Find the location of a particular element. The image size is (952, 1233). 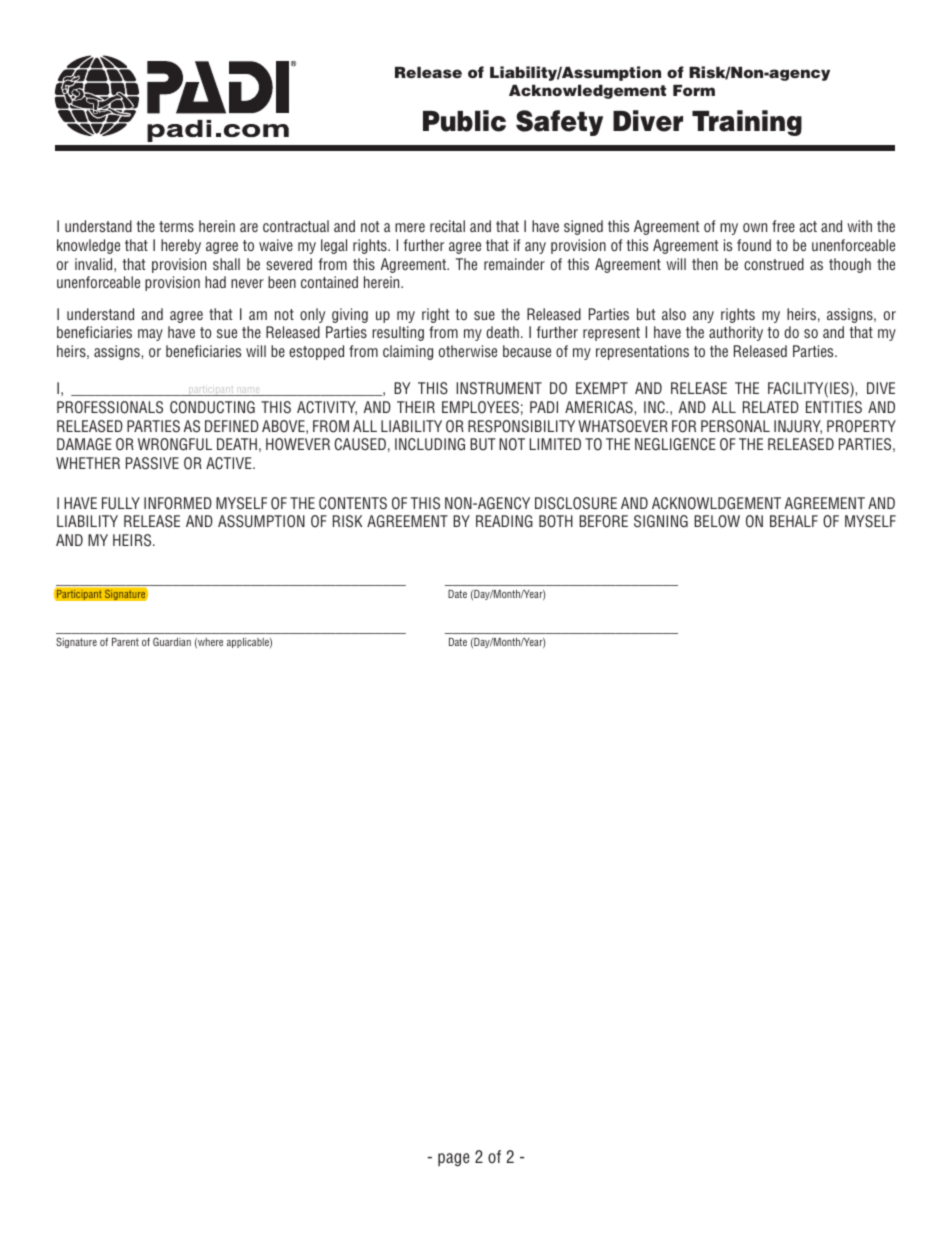

otherwise is located at coordinates (468, 351).
